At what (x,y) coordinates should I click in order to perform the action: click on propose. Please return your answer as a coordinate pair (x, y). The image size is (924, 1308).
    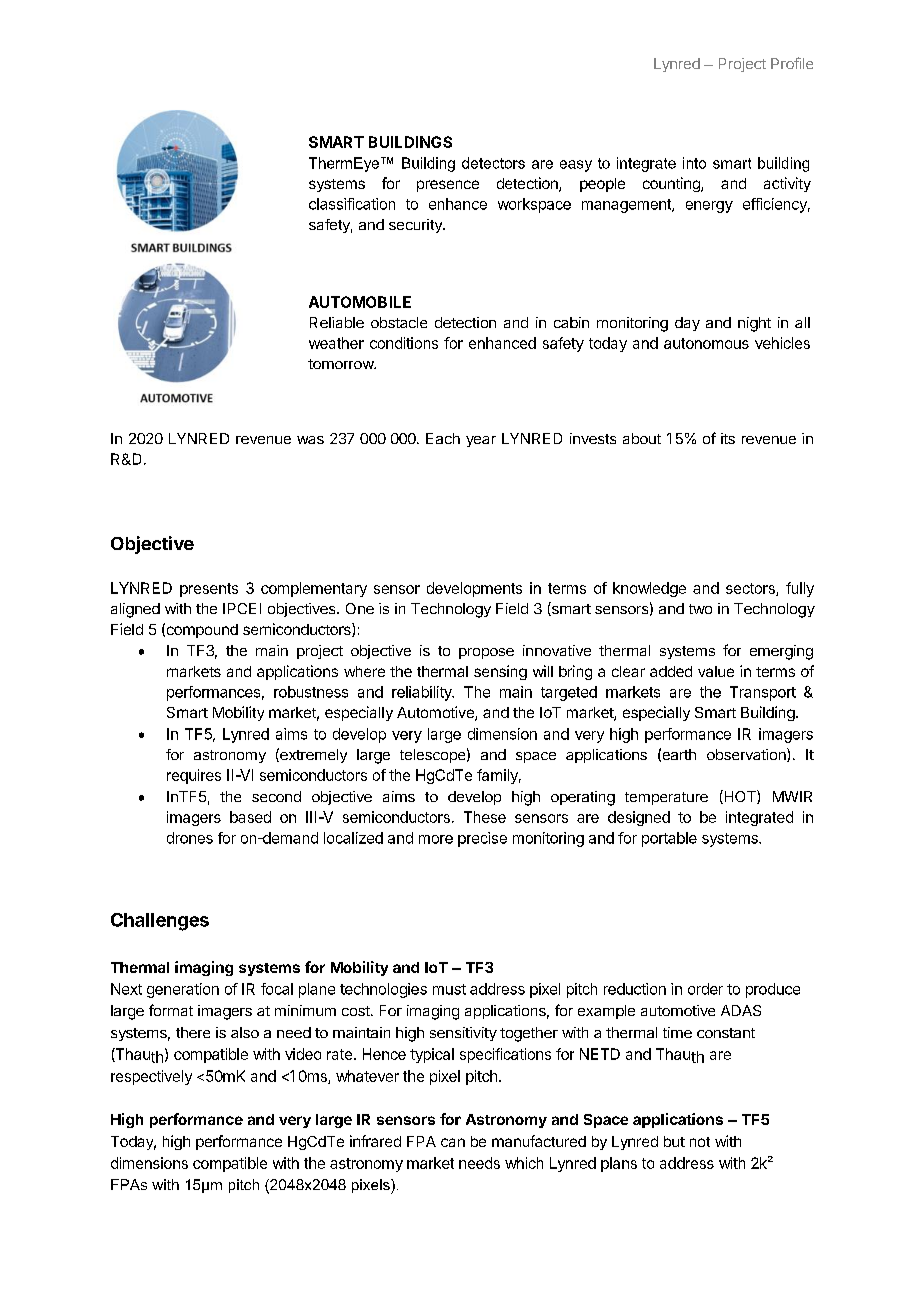
    Looking at the image, I should click on (486, 653).
